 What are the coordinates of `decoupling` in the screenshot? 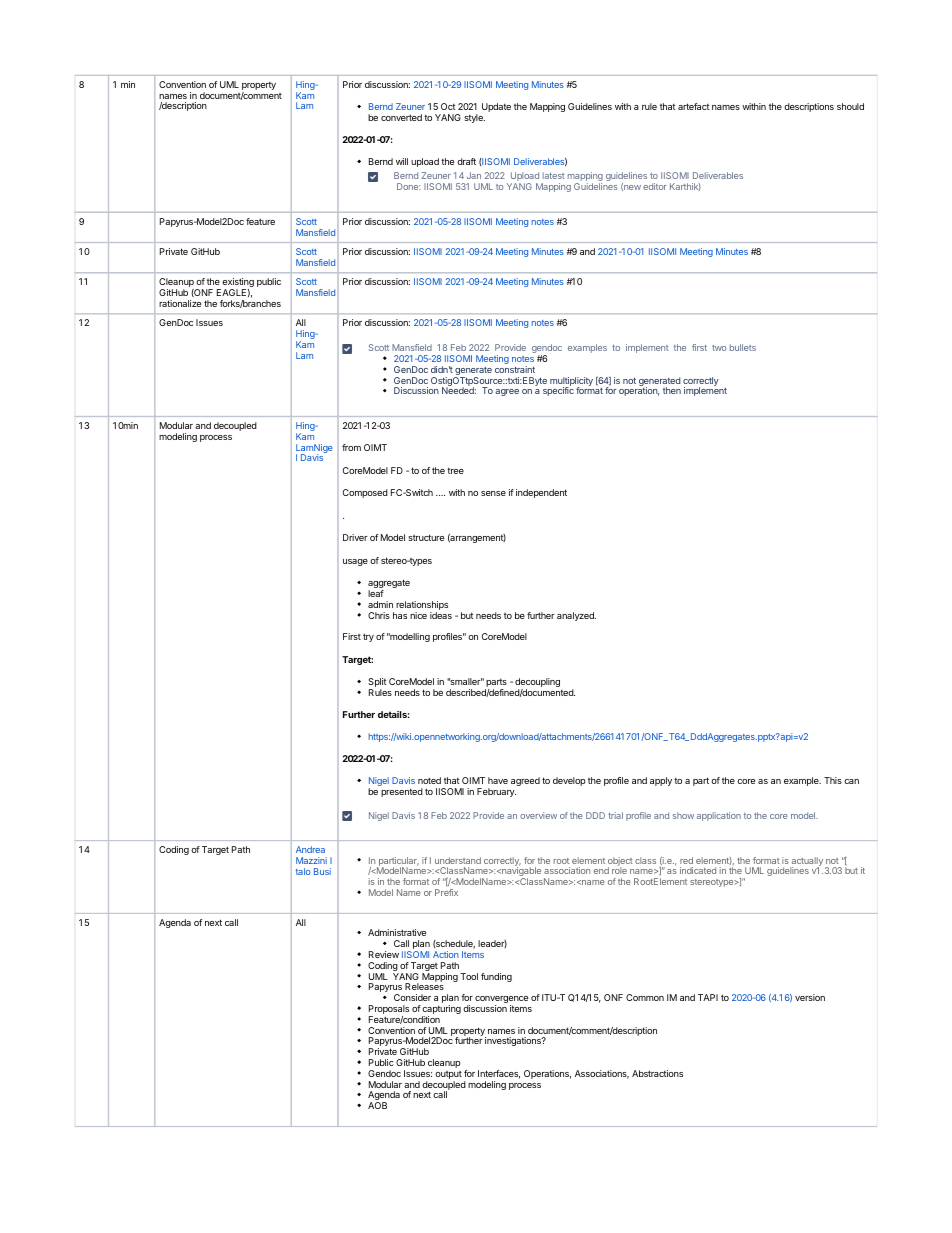 It's located at (538, 684).
